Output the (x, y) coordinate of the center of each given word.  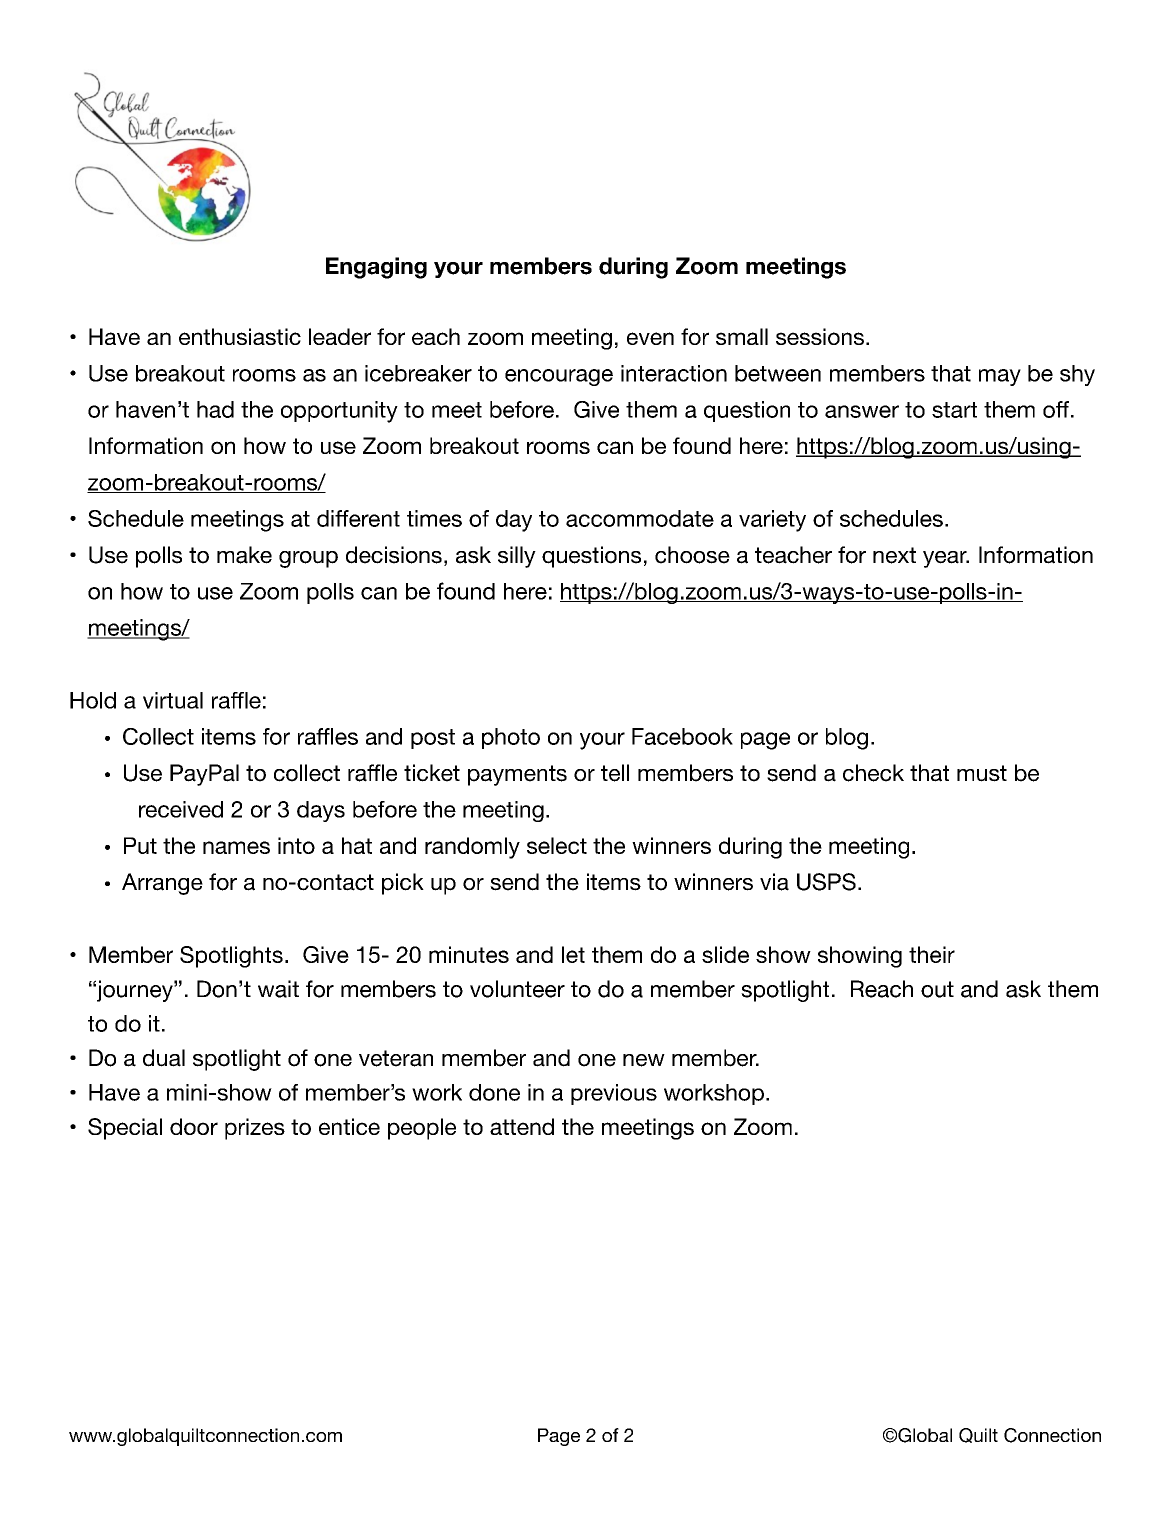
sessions (820, 336)
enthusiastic (240, 336)
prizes (255, 1129)
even (650, 338)
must (982, 773)
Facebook (682, 736)
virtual (173, 700)
